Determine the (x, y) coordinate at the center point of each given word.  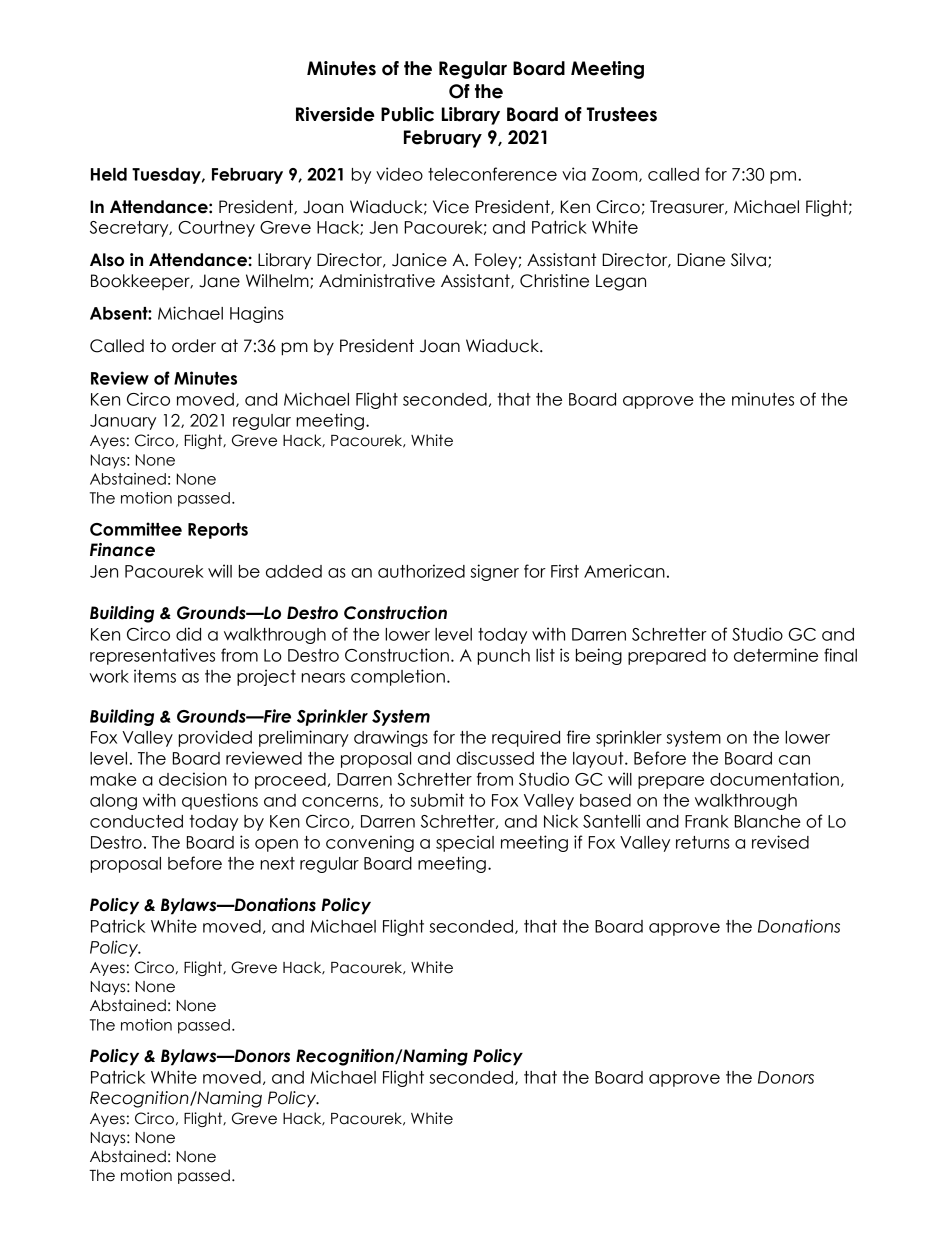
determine (776, 655)
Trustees (622, 114)
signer (494, 572)
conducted (136, 821)
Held (109, 174)
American (624, 571)
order (194, 346)
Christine (554, 281)
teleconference (492, 174)
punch (503, 657)
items (155, 676)
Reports (218, 531)
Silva (748, 260)
